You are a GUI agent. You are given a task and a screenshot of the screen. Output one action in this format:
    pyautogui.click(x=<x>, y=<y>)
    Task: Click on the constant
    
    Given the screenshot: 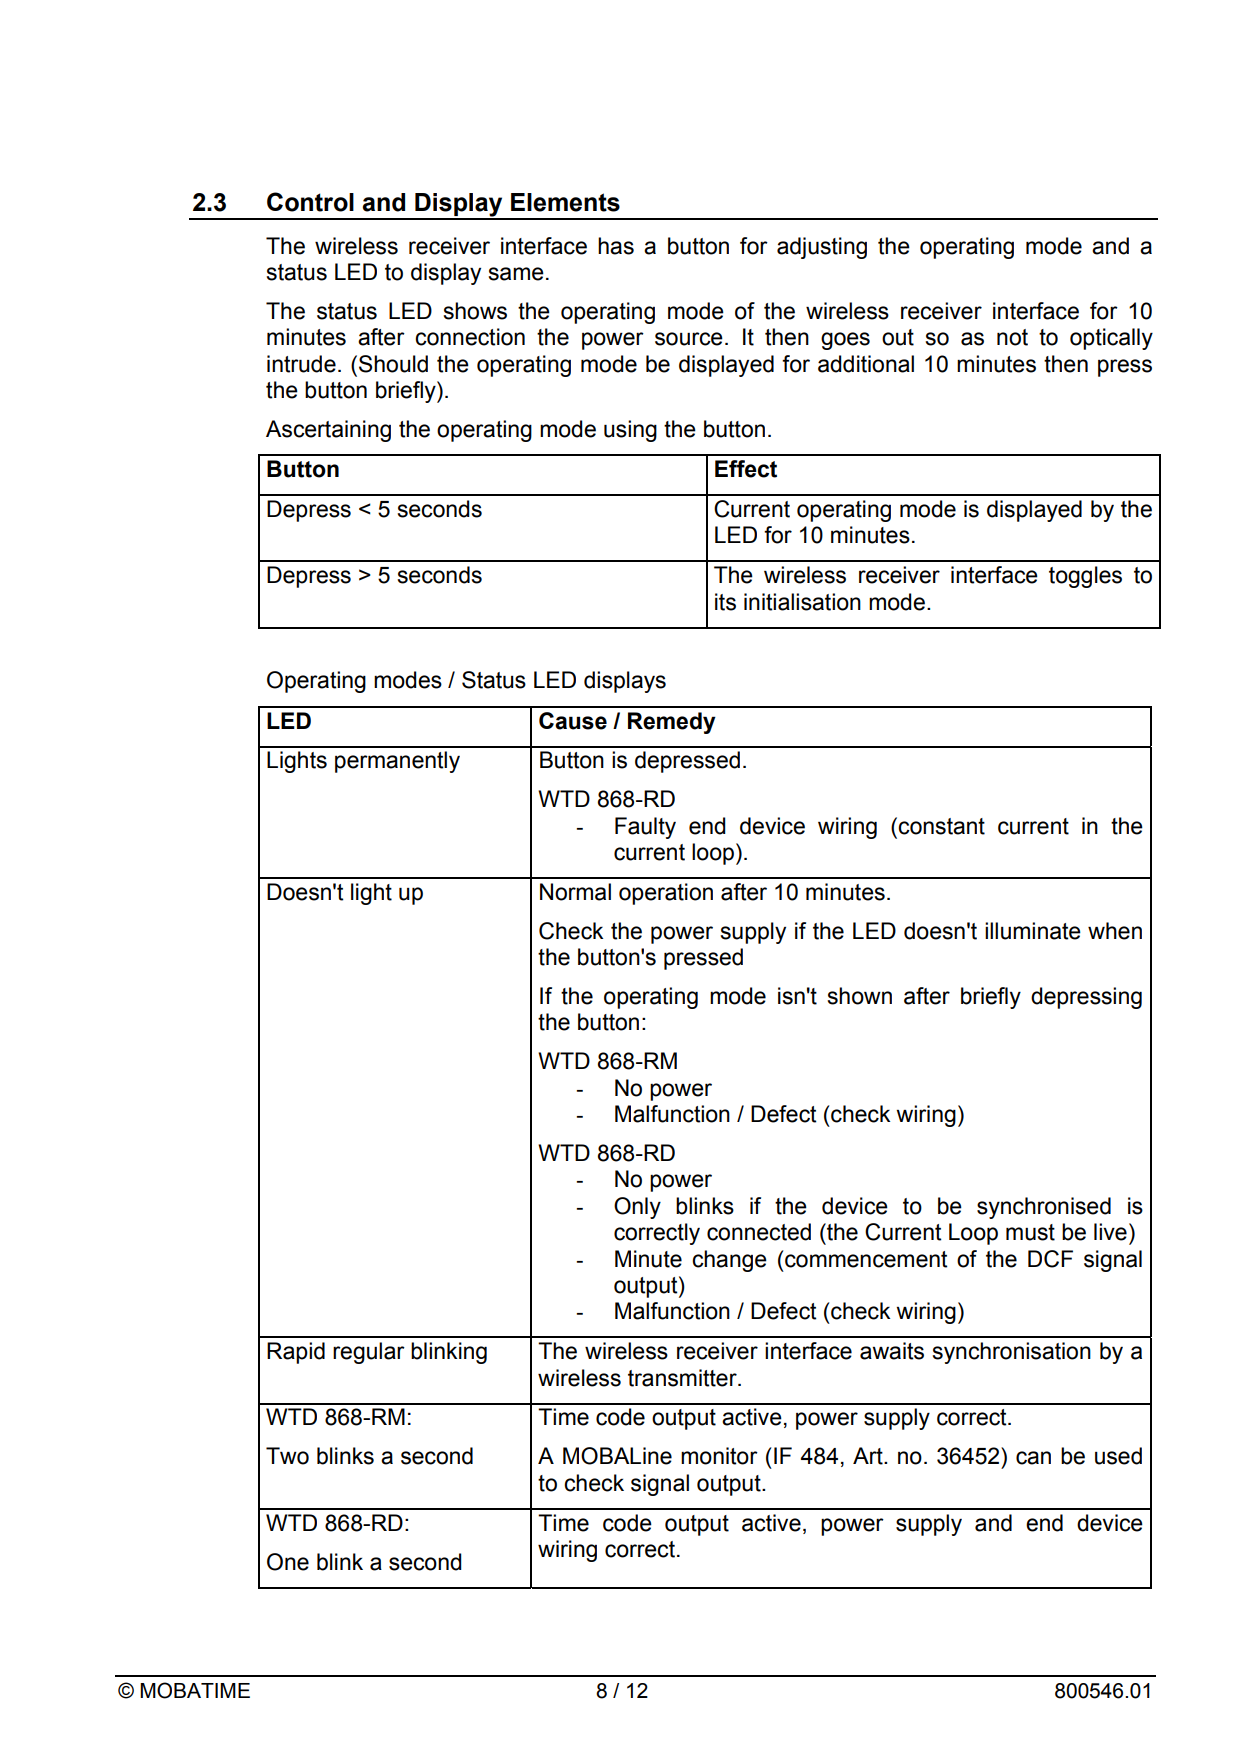 What is the action you would take?
    pyautogui.click(x=941, y=826)
